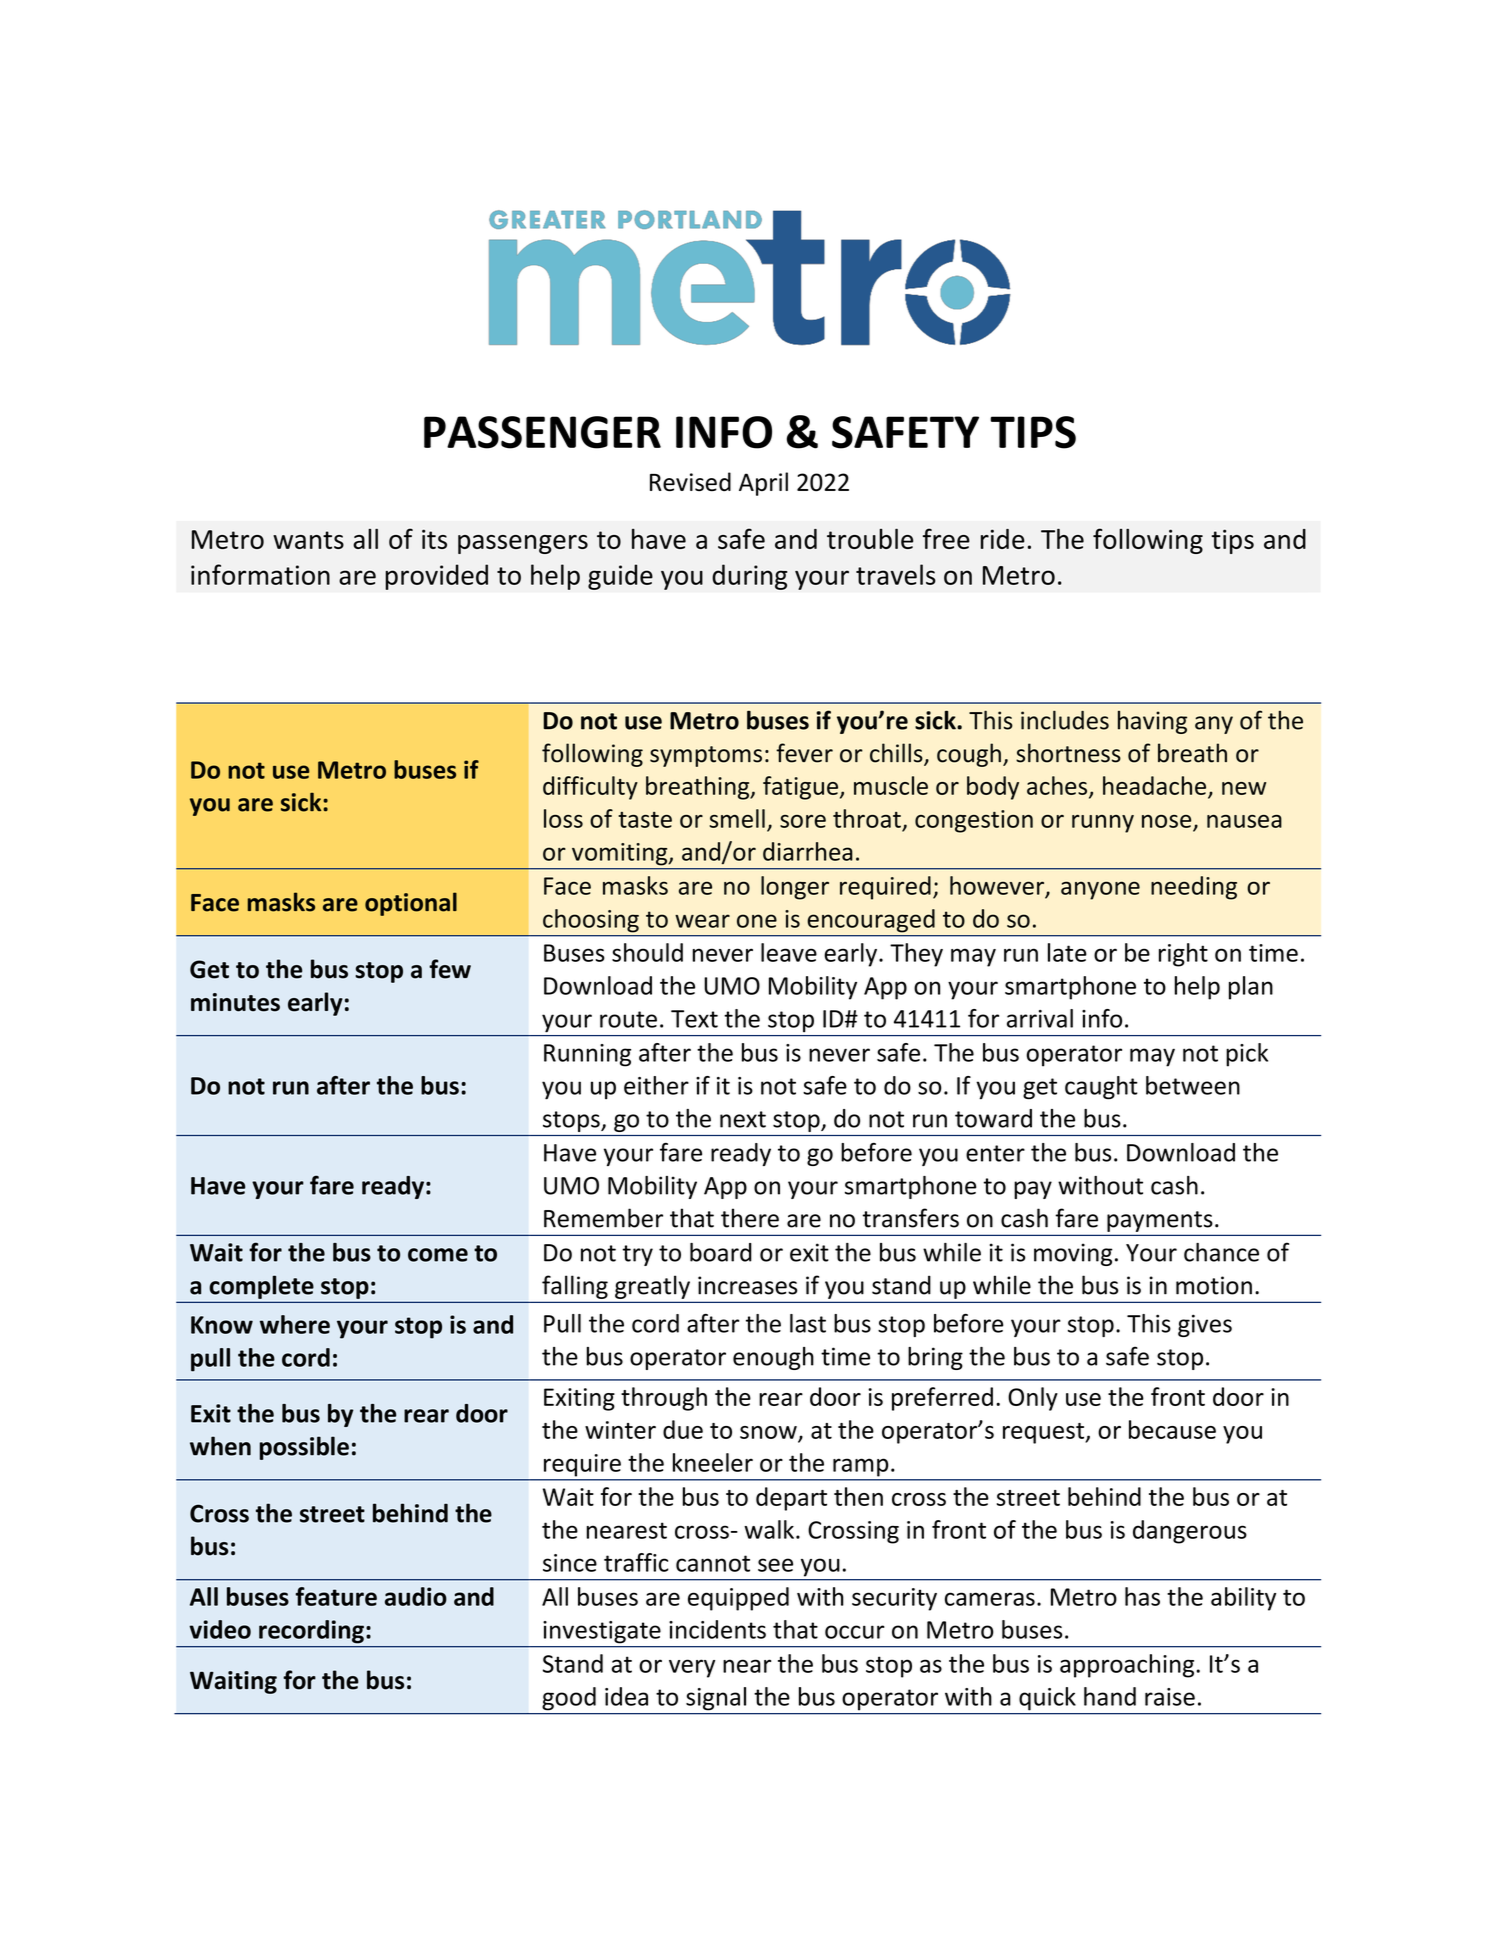 The image size is (1498, 1939). Describe the element at coordinates (1003, 539) in the image. I see `ride` at that location.
